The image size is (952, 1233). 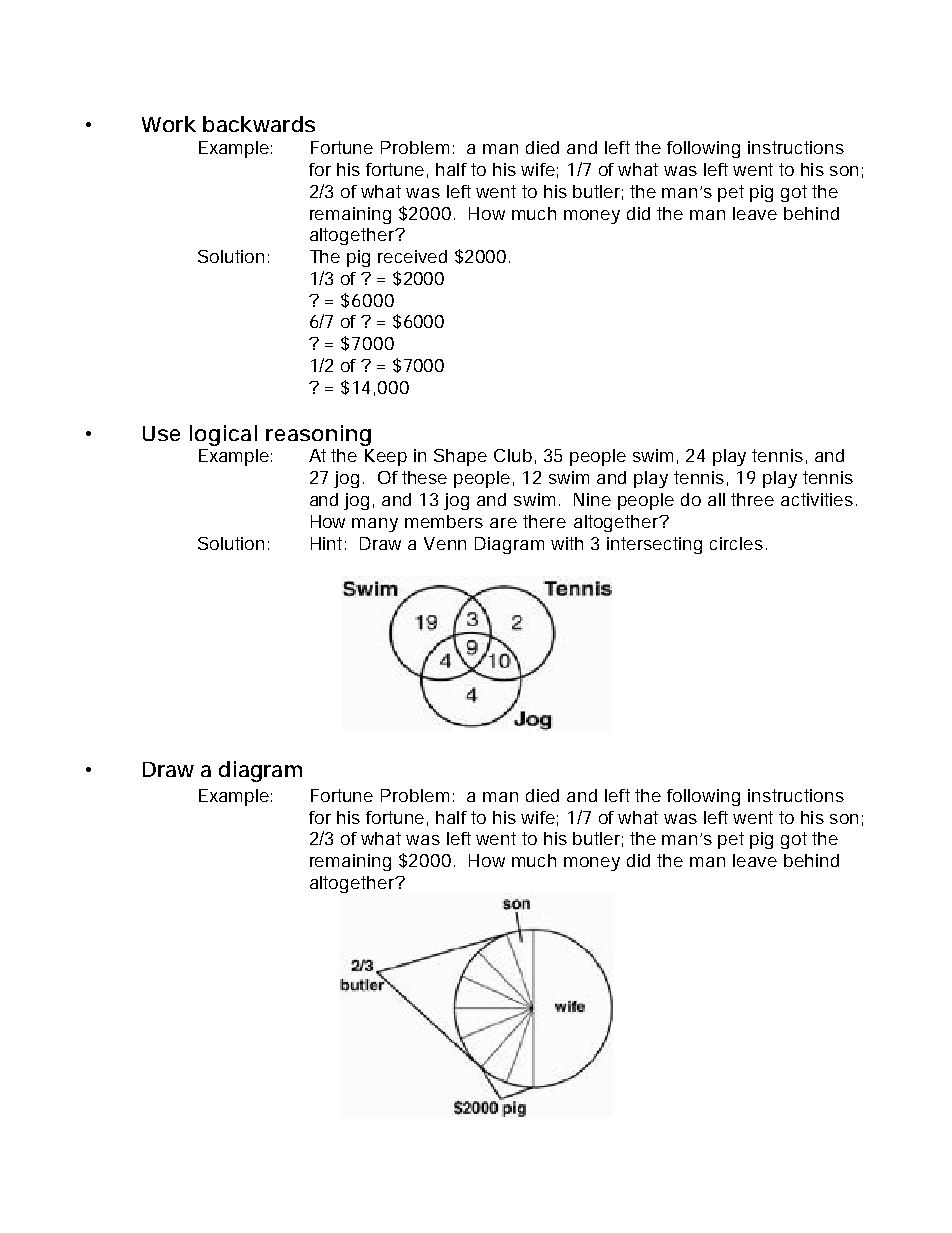 What do you see at coordinates (503, 523) in the screenshot?
I see `are` at bounding box center [503, 523].
